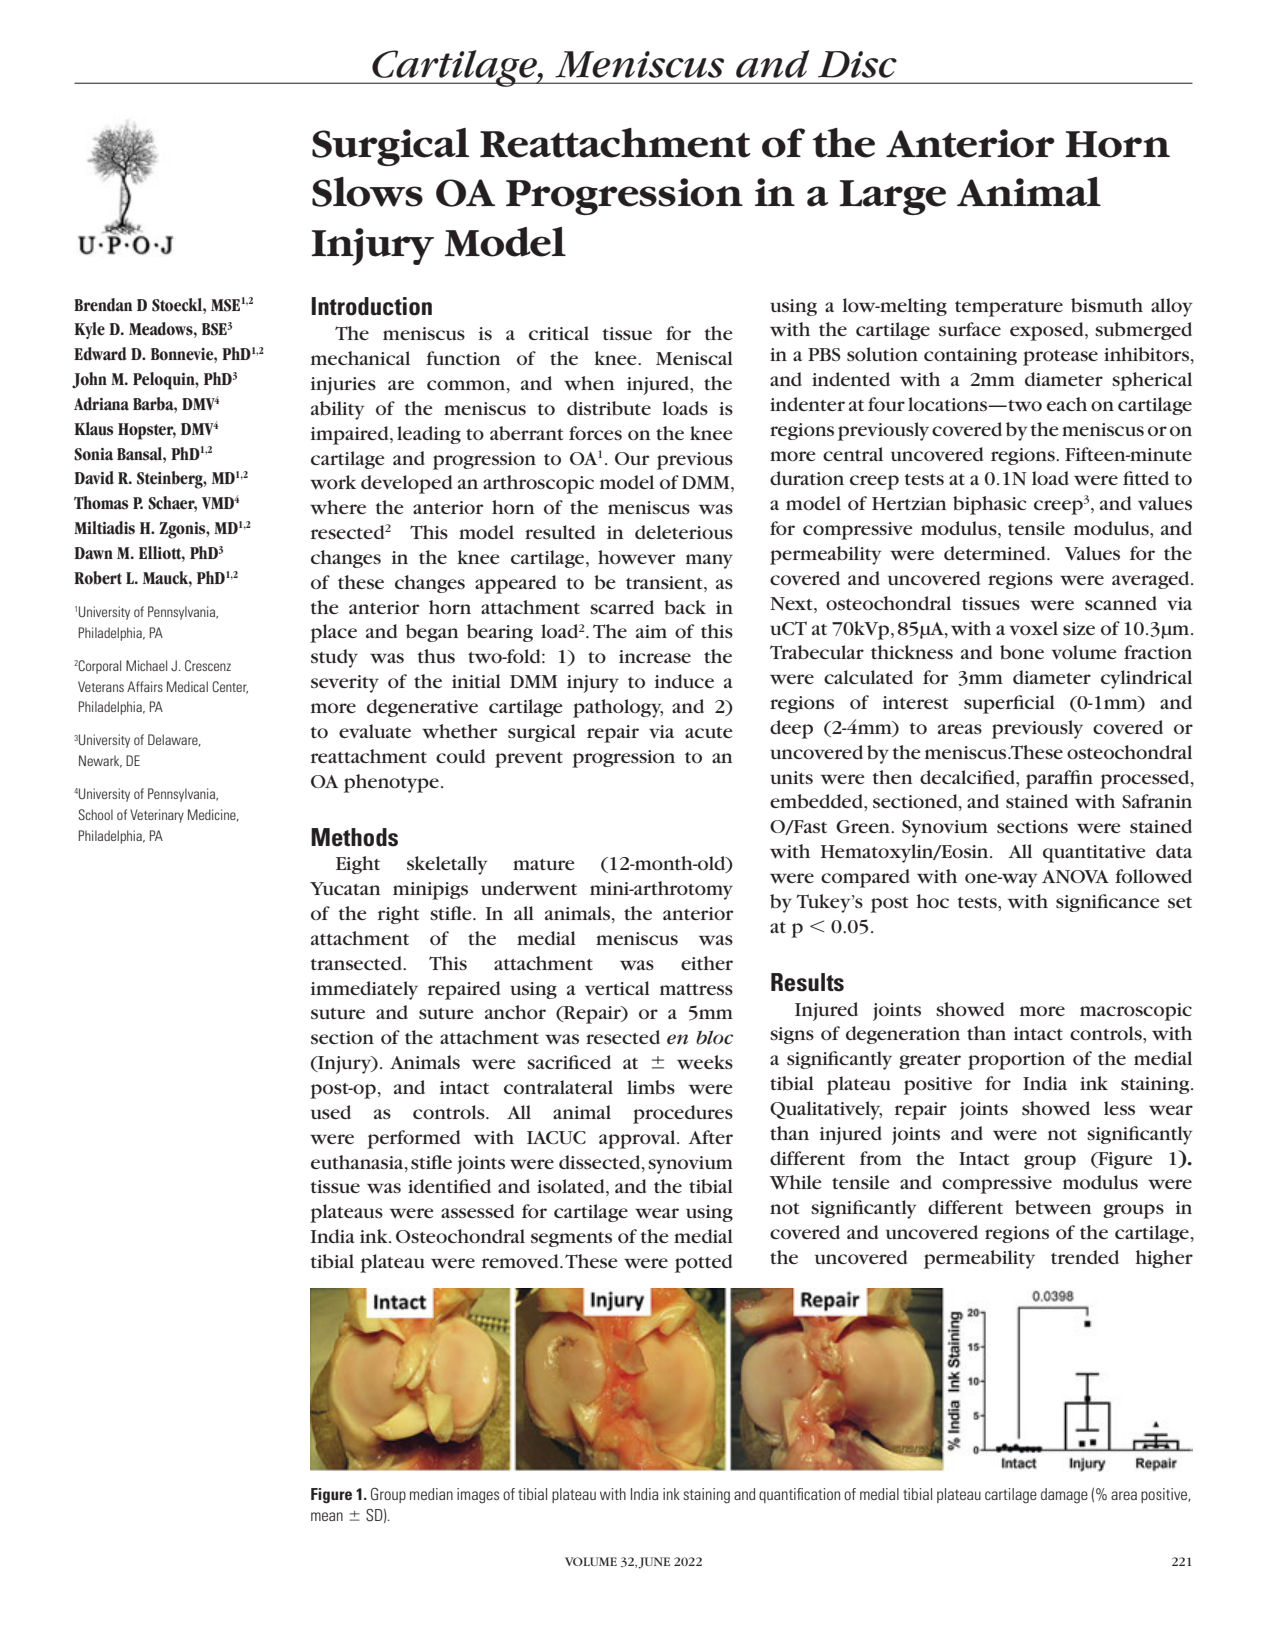  Describe the element at coordinates (595, 433) in the screenshot. I see `forces` at that location.
